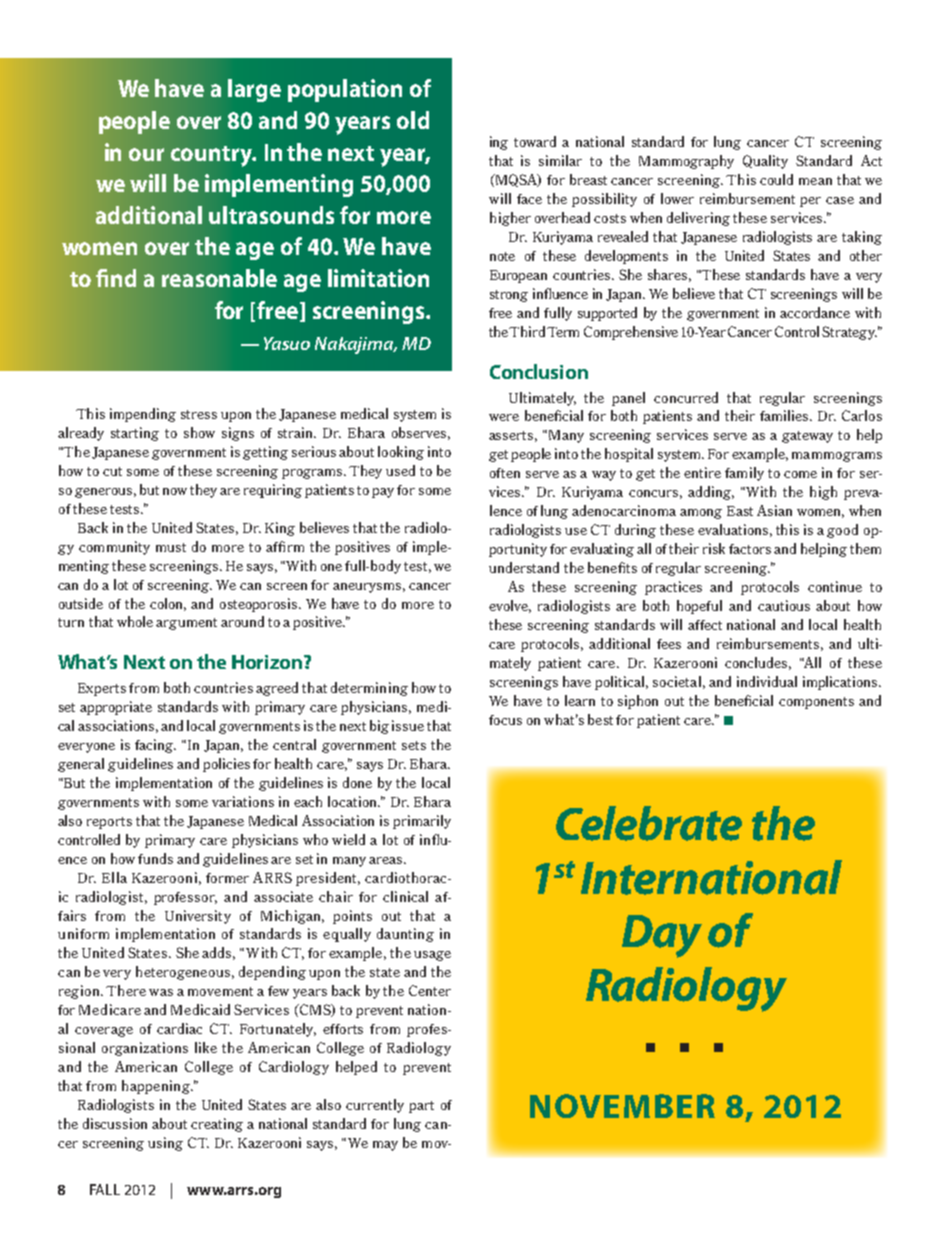  What do you see at coordinates (198, 917) in the document?
I see `University` at bounding box center [198, 917].
